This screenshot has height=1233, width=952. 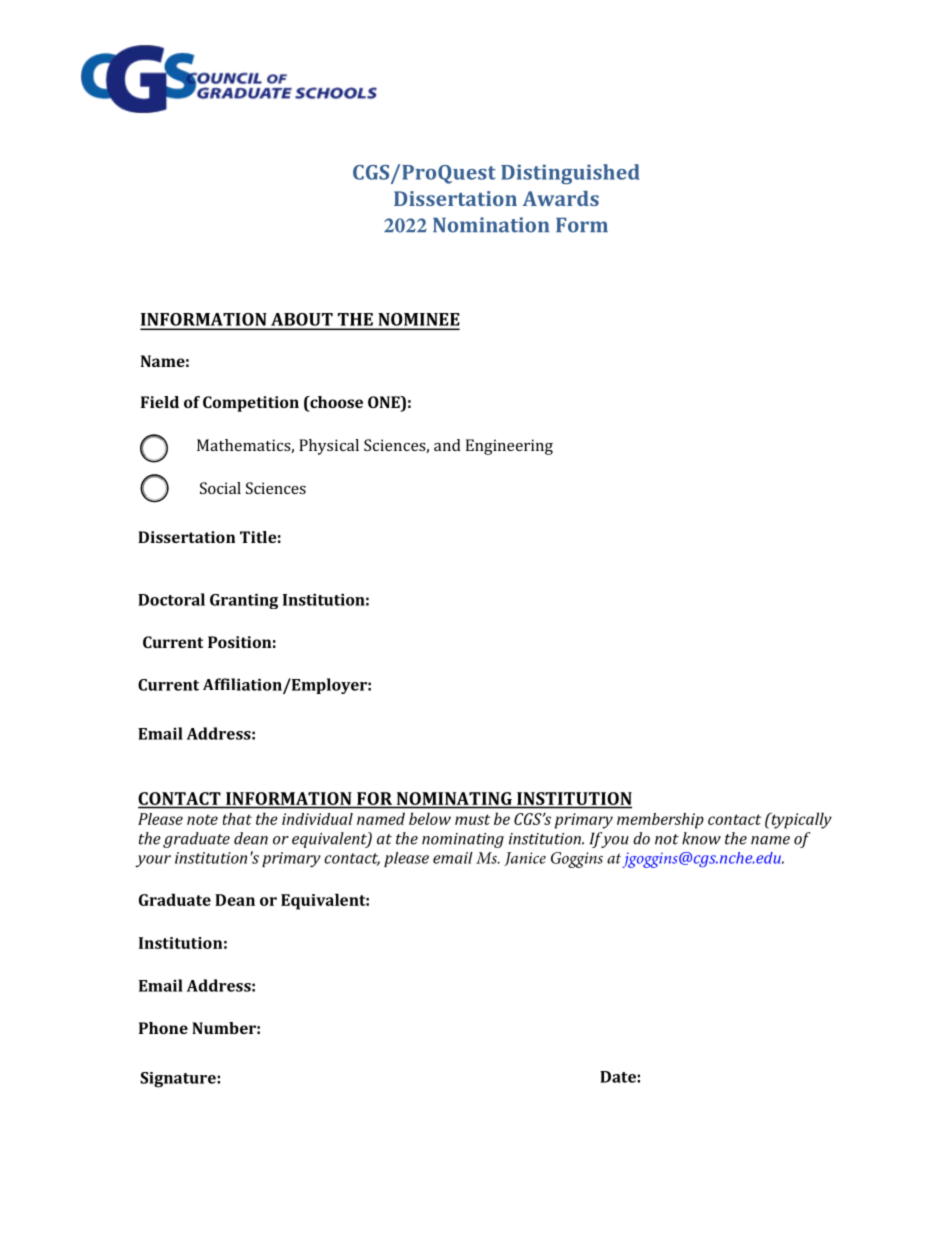 What do you see at coordinates (472, 819) in the screenshot?
I see `must` at bounding box center [472, 819].
